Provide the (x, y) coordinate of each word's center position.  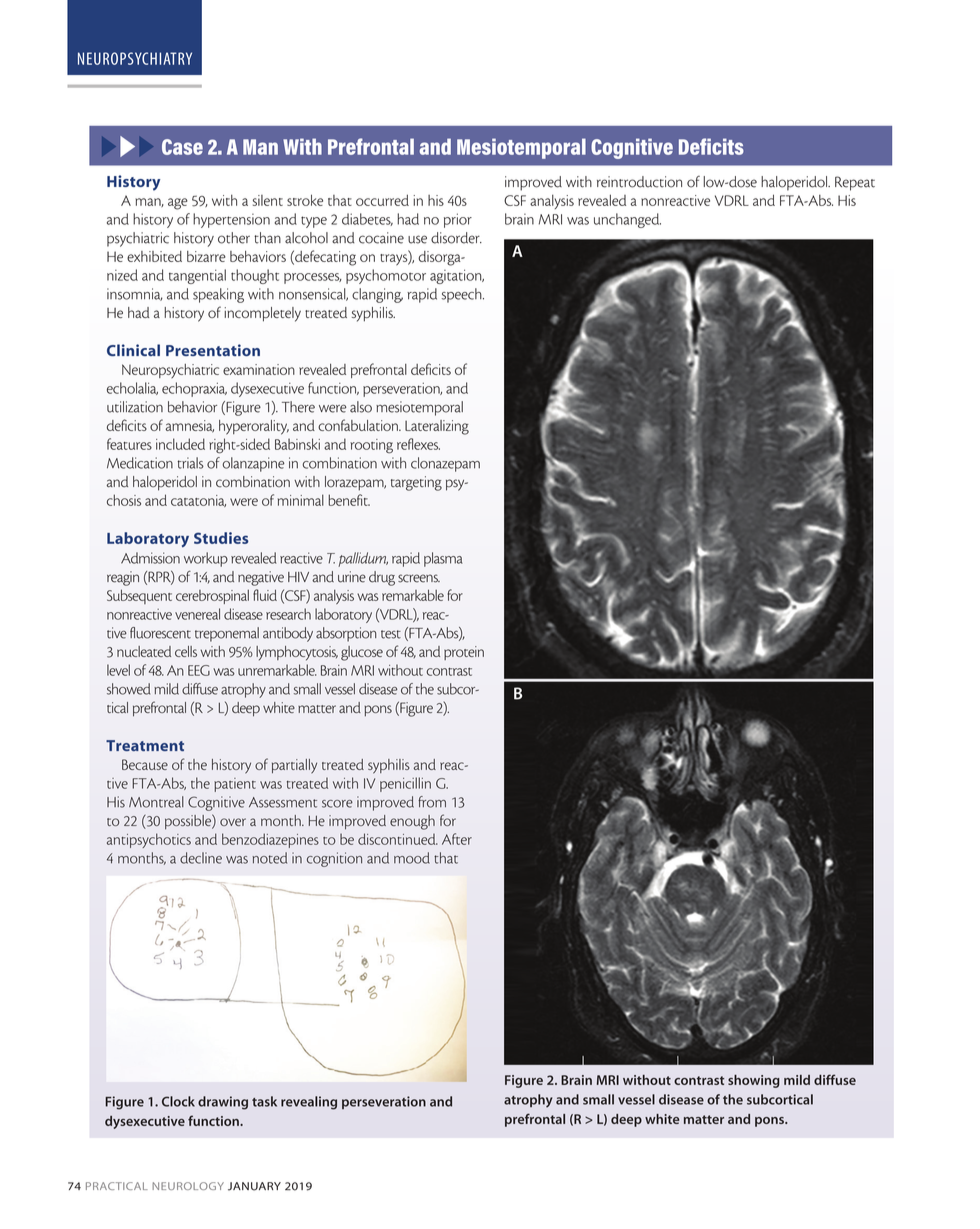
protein (464, 653)
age (178, 204)
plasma (443, 559)
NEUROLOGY (188, 1186)
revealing (309, 1103)
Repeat (855, 183)
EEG (199, 670)
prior (458, 220)
